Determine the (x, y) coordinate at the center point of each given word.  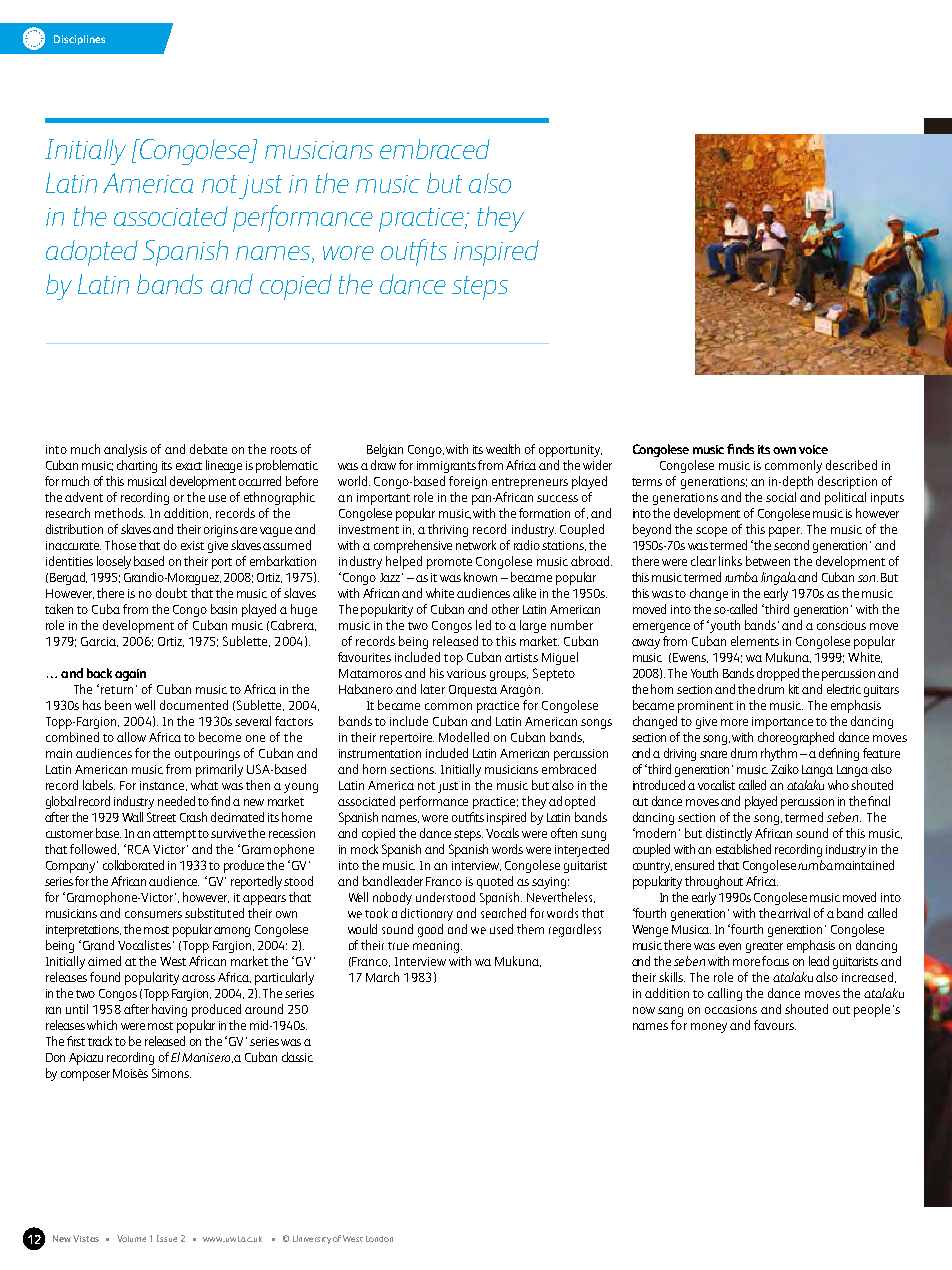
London (379, 1239)
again (130, 675)
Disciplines (79, 40)
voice (813, 449)
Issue (167, 1238)
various (466, 673)
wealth (503, 449)
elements (755, 641)
